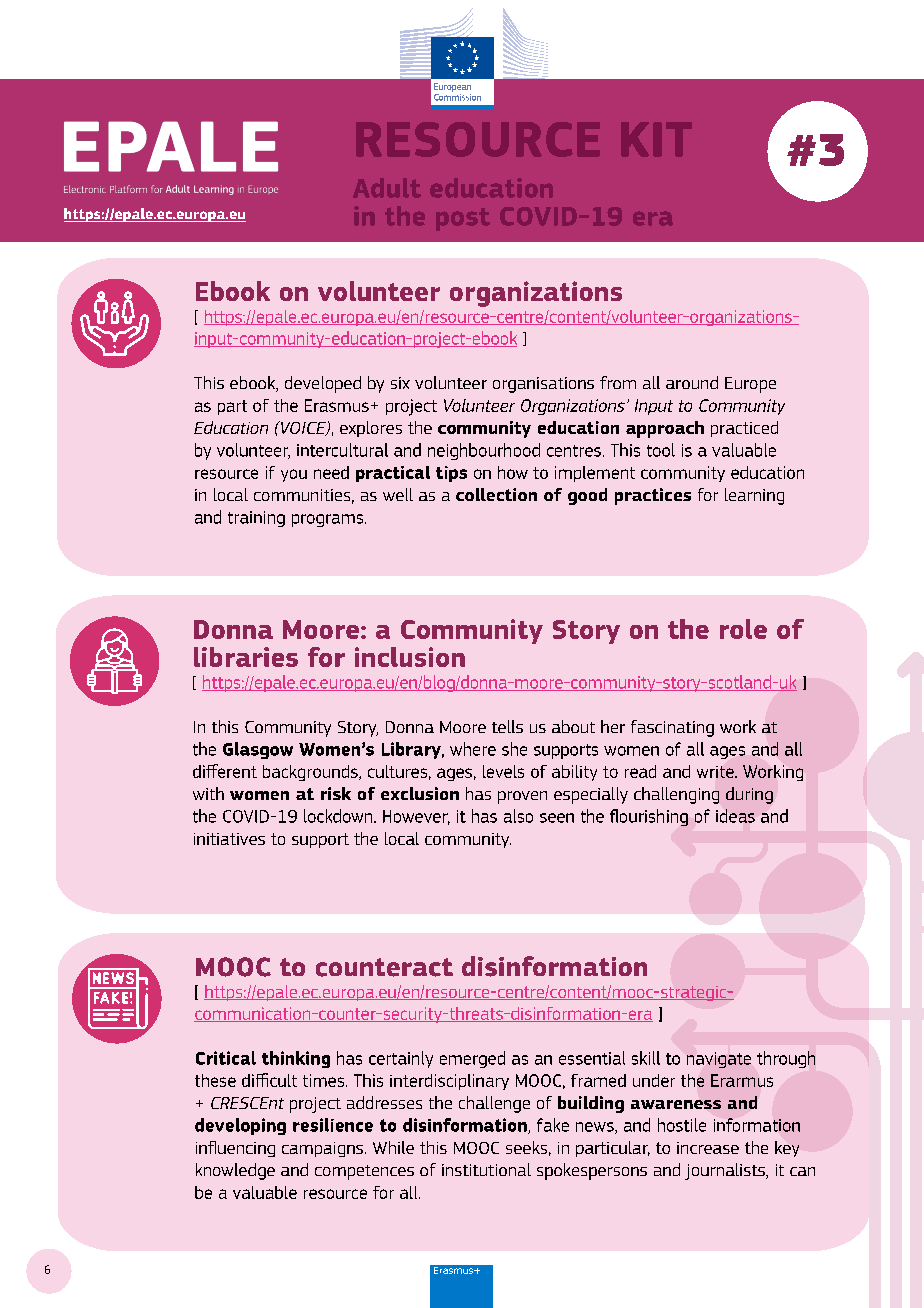  I want to click on VOICE, so click(303, 428).
